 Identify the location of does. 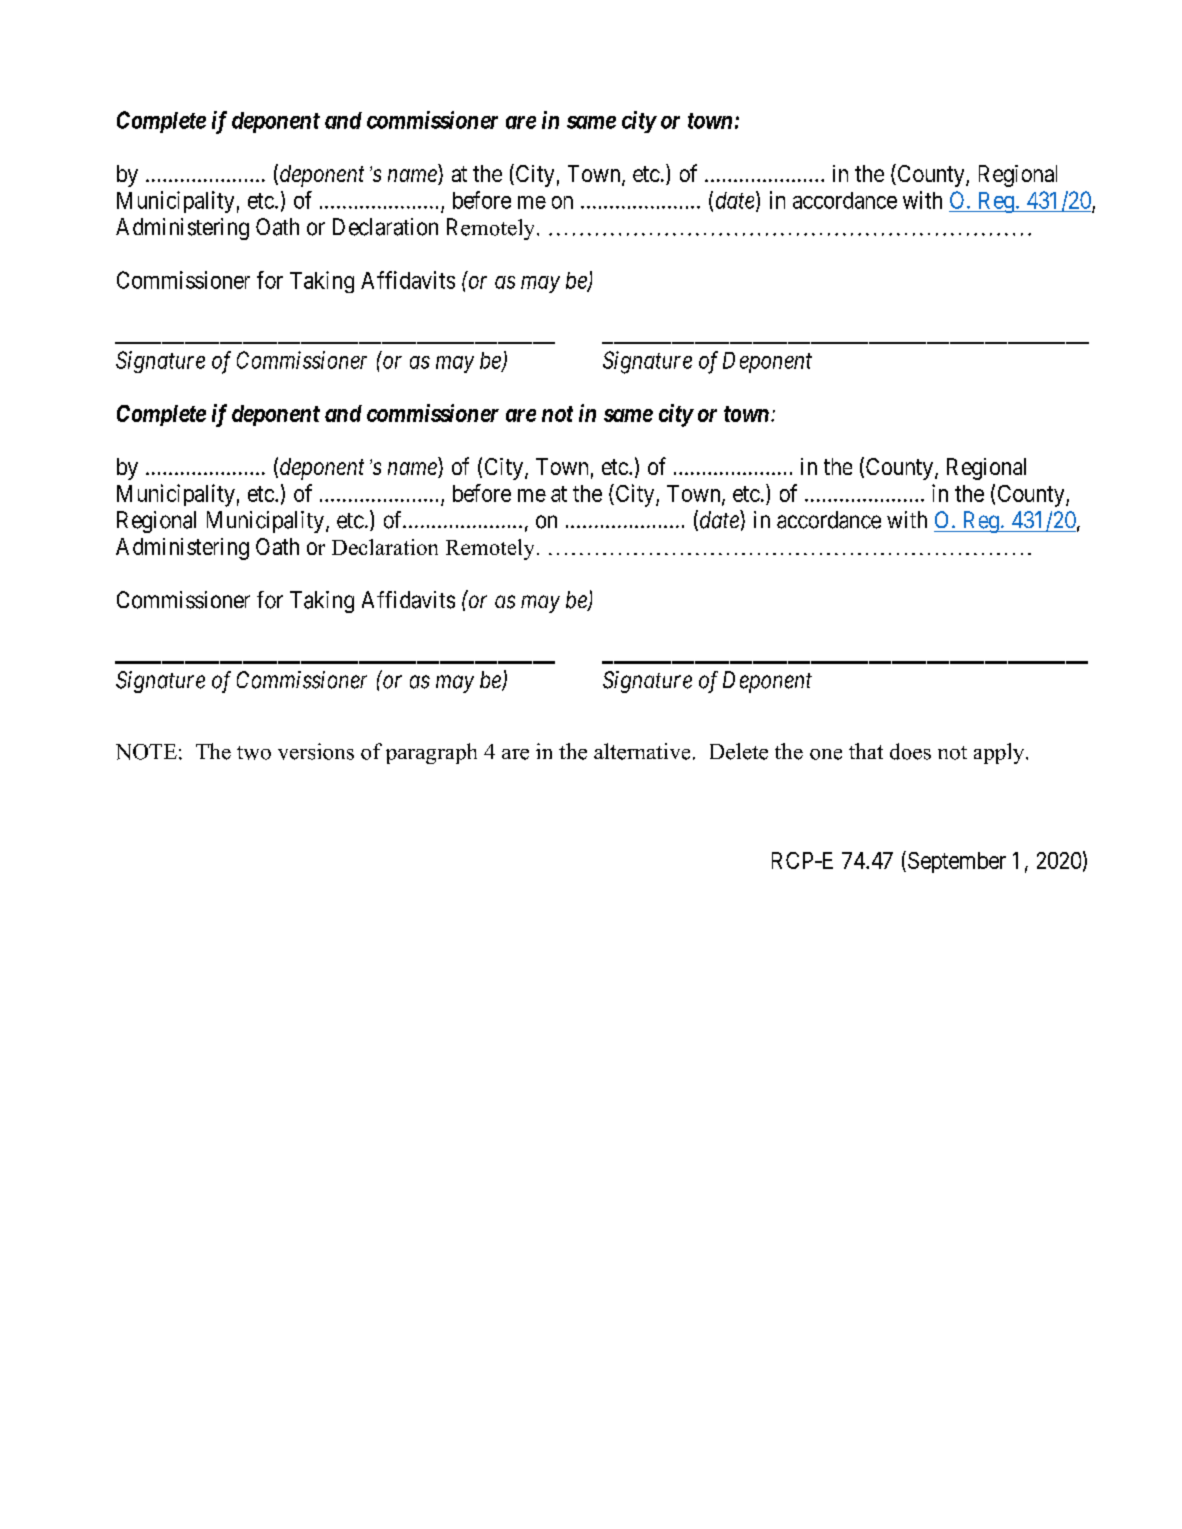
(910, 751).
